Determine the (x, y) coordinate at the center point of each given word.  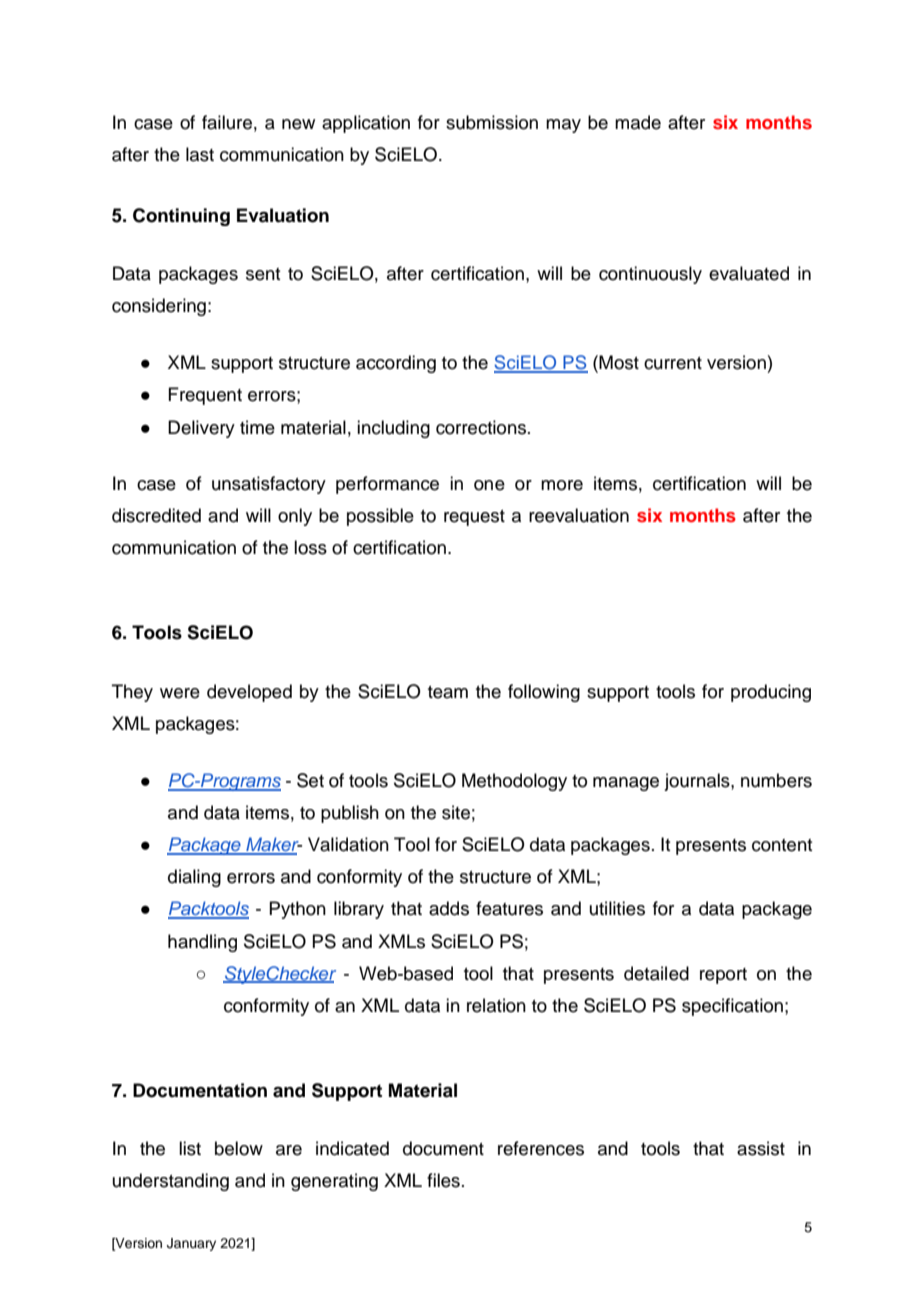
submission (492, 122)
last (200, 154)
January (191, 1244)
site (456, 812)
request (474, 518)
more (562, 485)
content (782, 845)
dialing (194, 878)
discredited (156, 515)
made (638, 122)
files (443, 1180)
